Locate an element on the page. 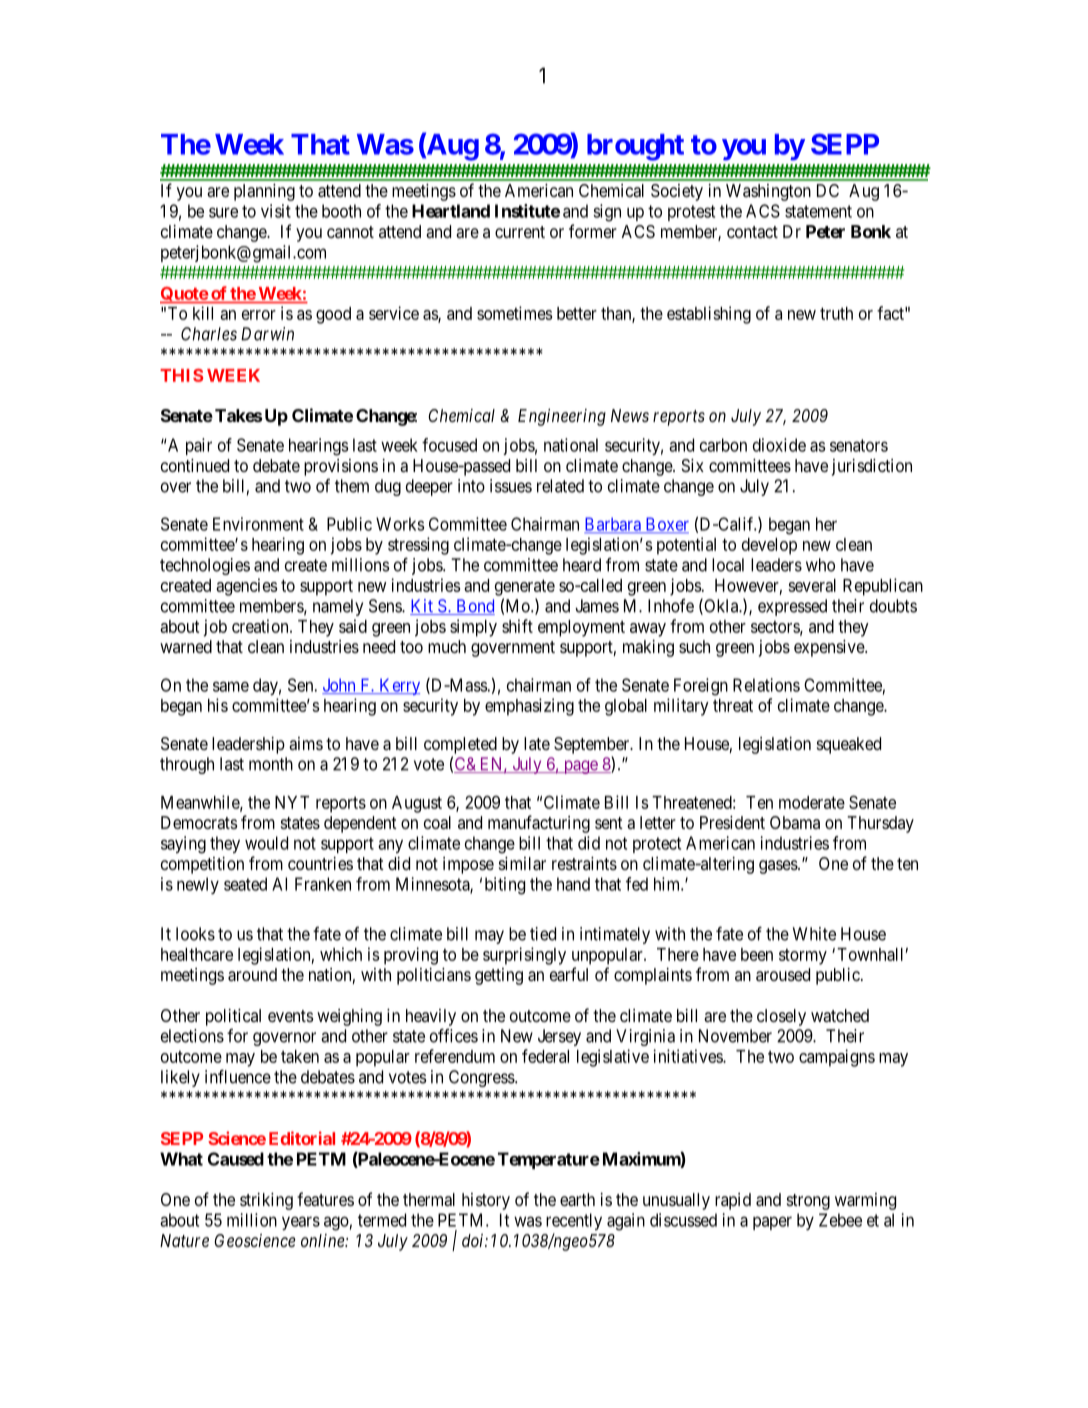  similar is located at coordinates (522, 863).
